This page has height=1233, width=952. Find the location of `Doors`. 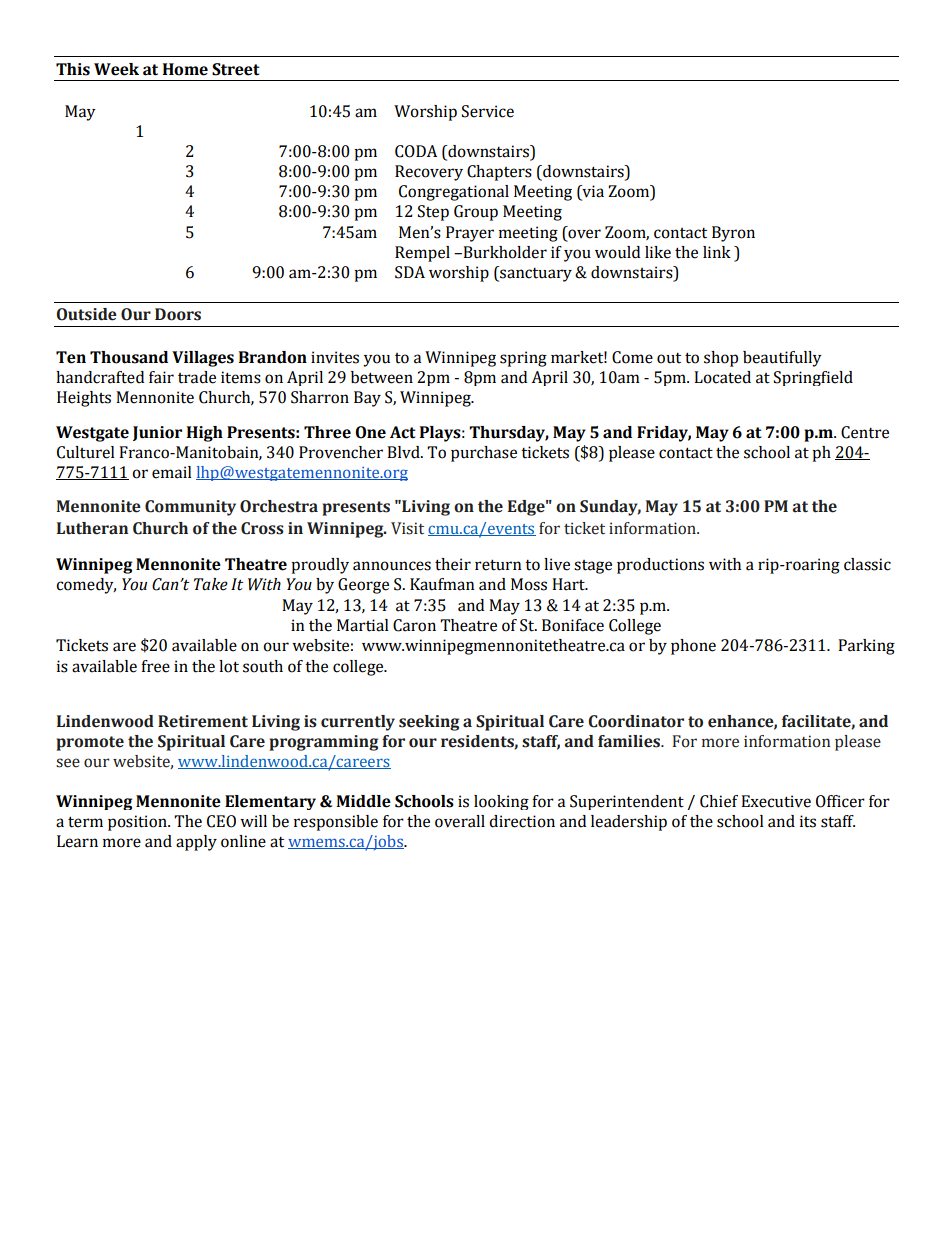

Doors is located at coordinates (178, 314).
